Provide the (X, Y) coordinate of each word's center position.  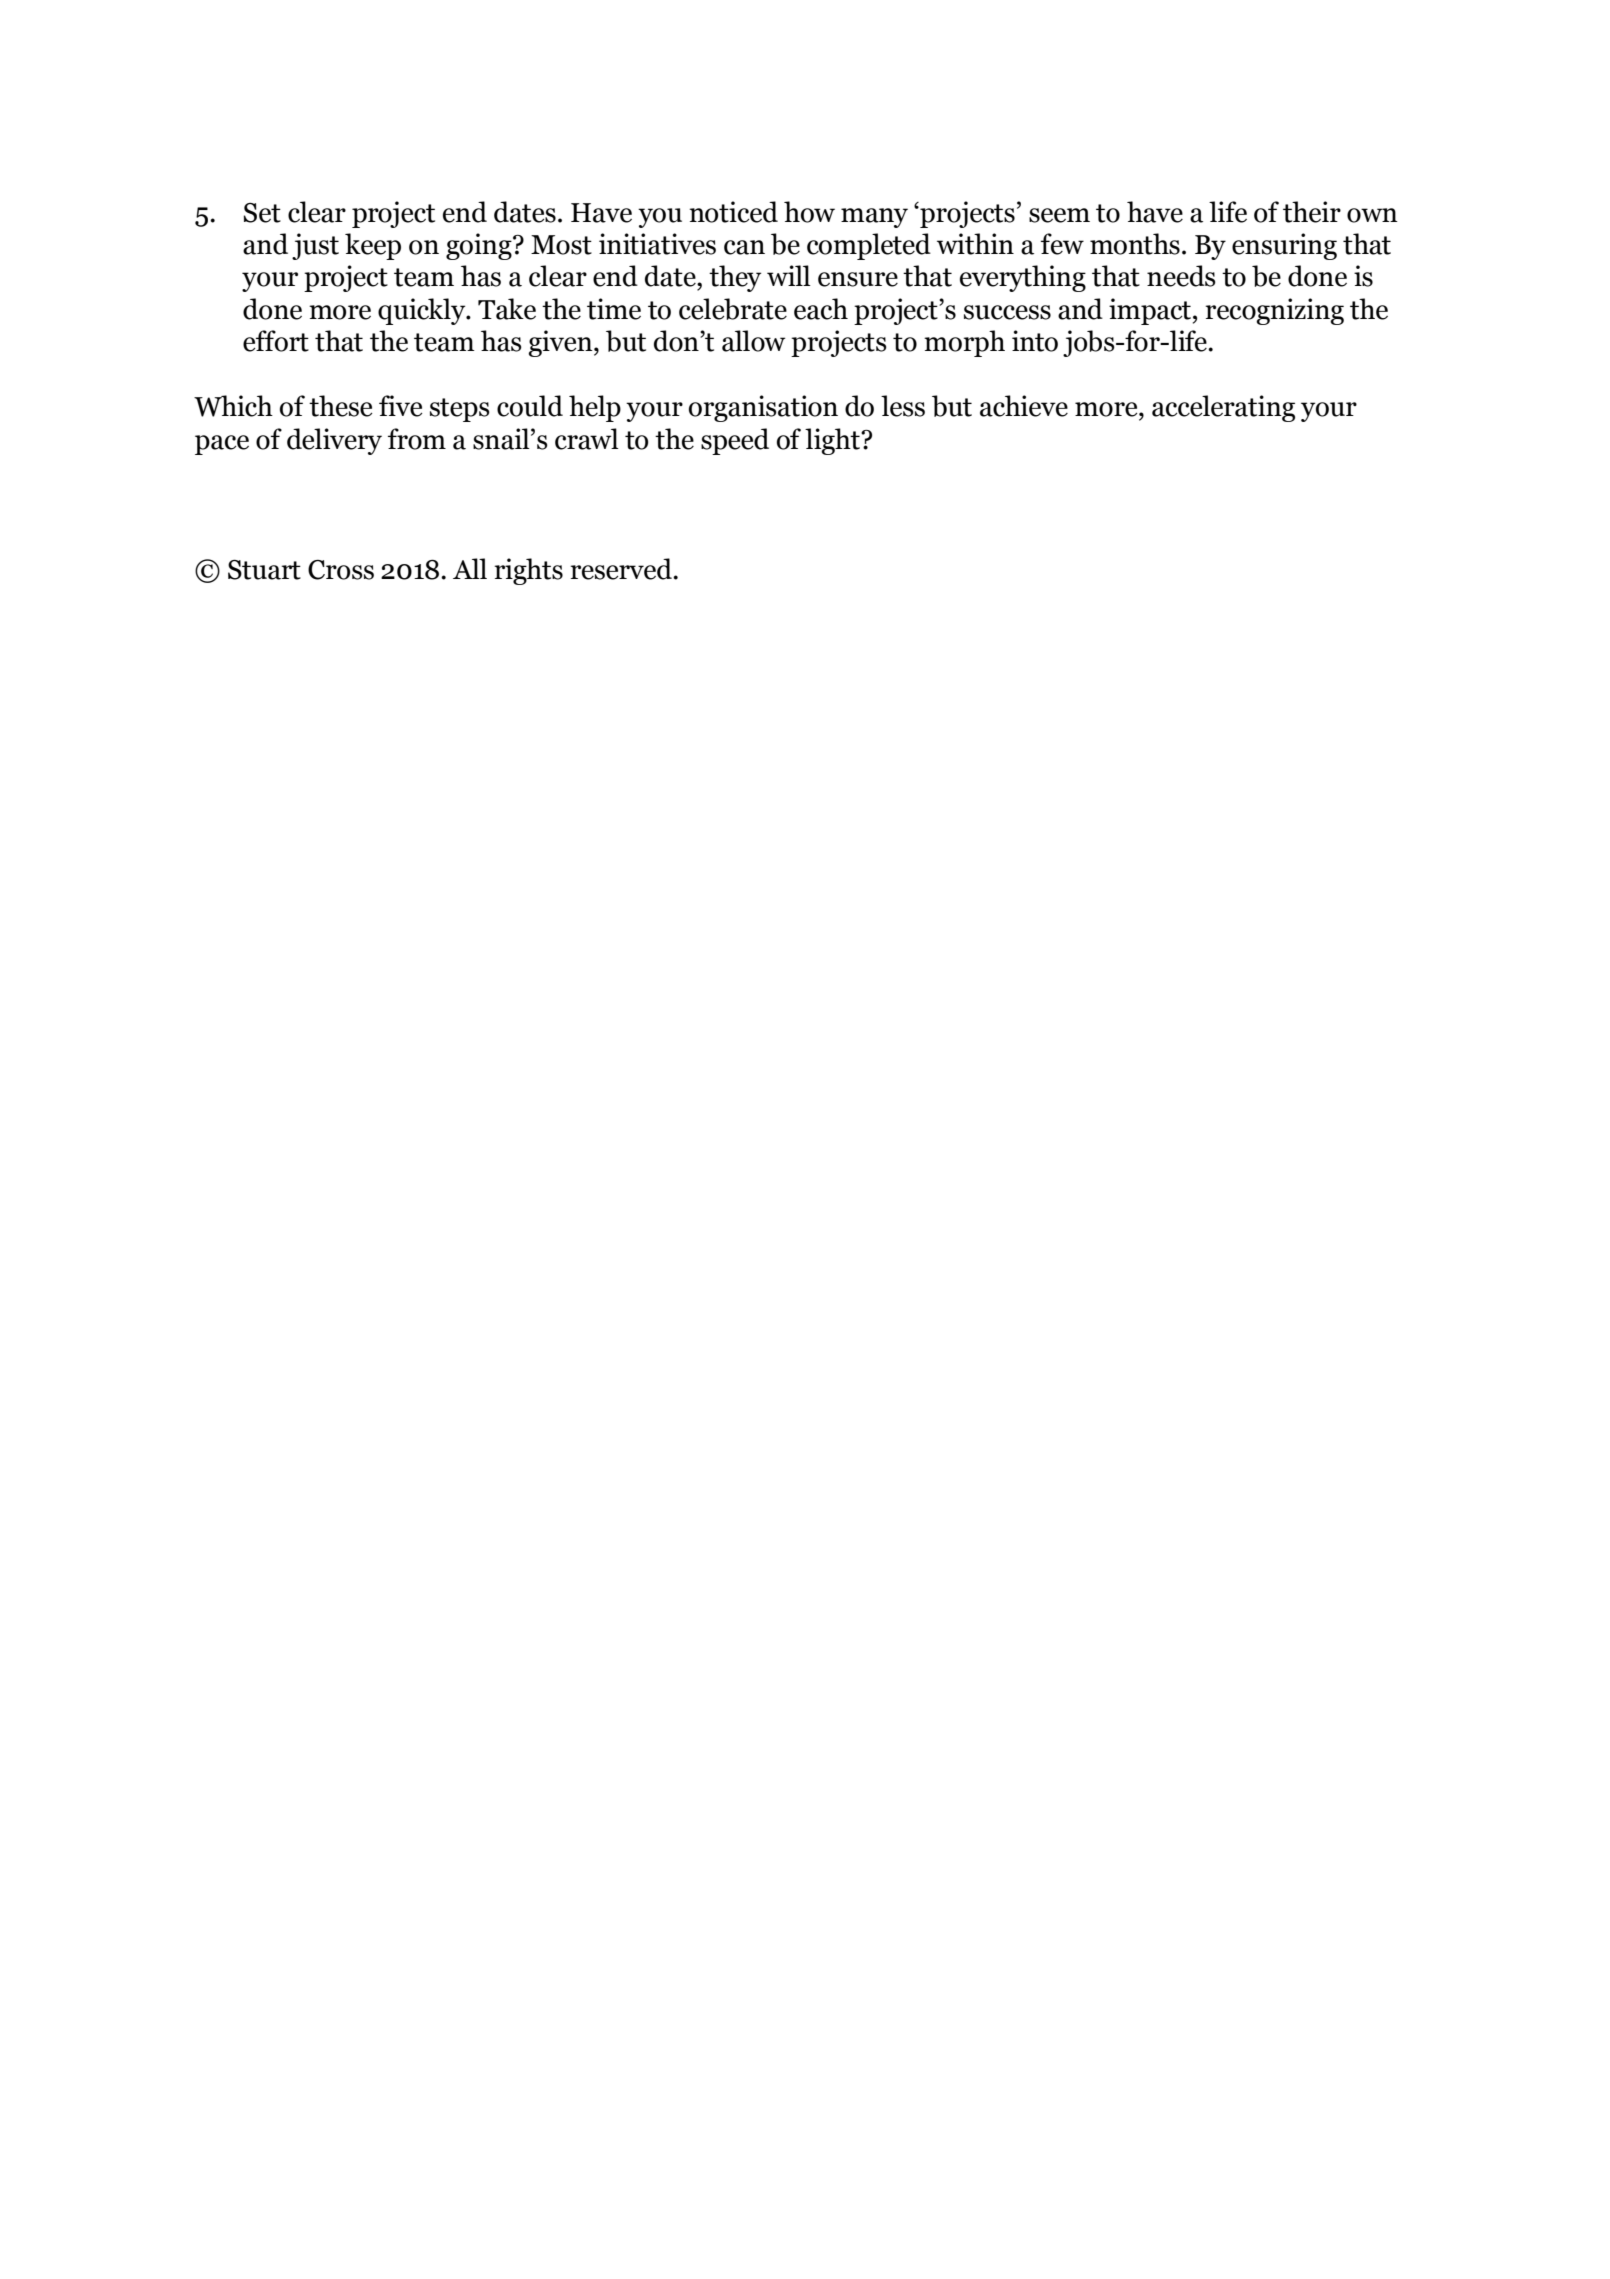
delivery (334, 441)
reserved (622, 569)
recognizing (1274, 311)
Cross (341, 570)
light (833, 441)
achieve (1024, 406)
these (340, 406)
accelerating (1223, 408)
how (809, 212)
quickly (423, 311)
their (1312, 212)
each (821, 309)
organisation (763, 408)
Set (262, 213)
